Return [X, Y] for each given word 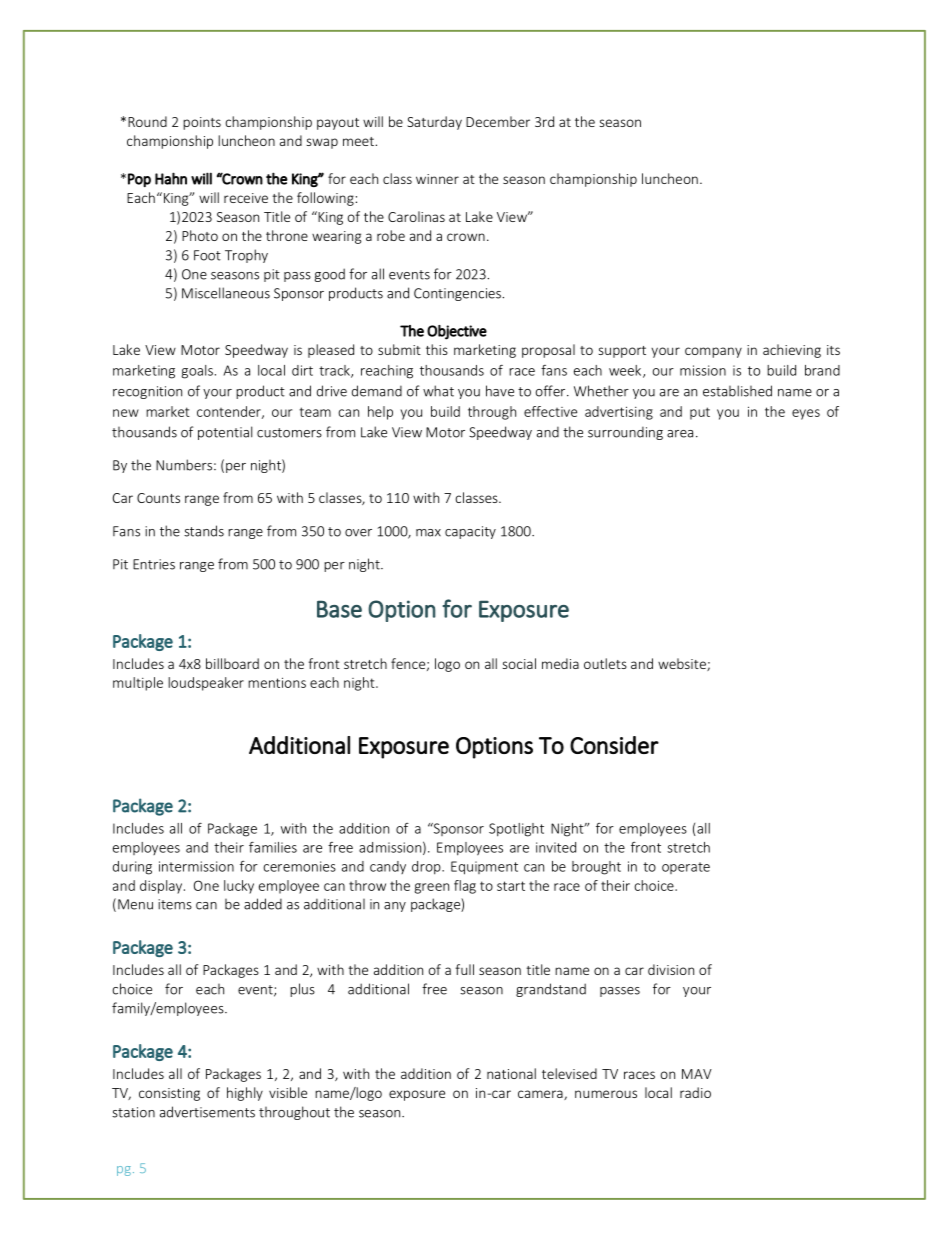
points [202, 123]
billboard [232, 663]
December [498, 121]
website [683, 664]
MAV [697, 1074]
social [519, 663]
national [511, 1073]
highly [245, 1094]
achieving [792, 351]
